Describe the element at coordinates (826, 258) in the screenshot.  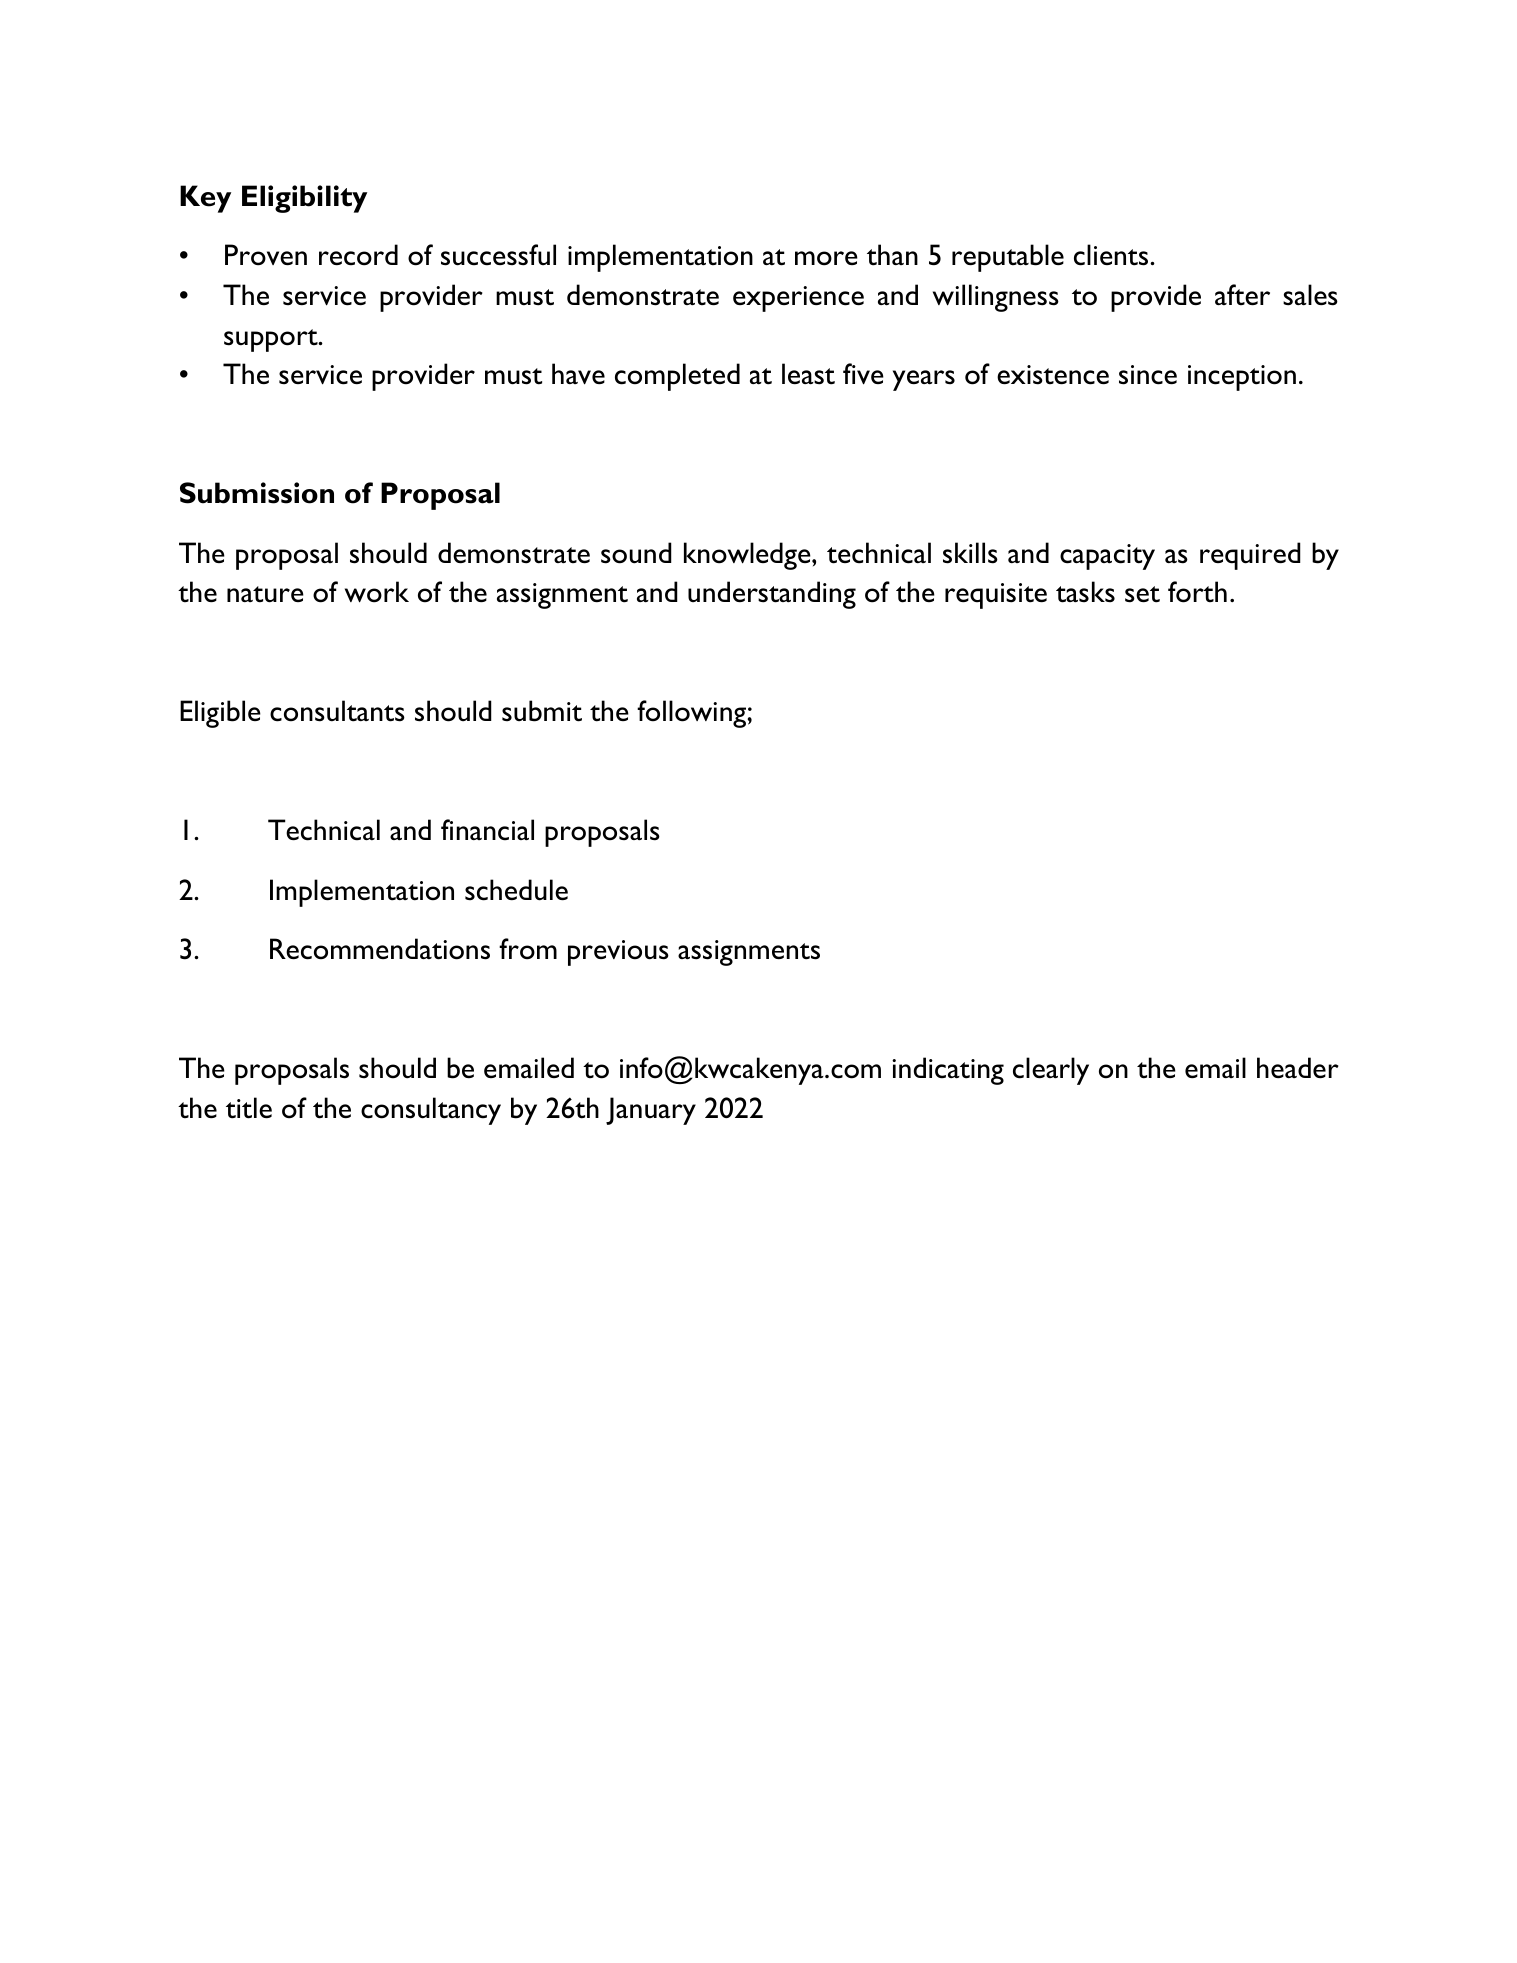
I see `more` at that location.
